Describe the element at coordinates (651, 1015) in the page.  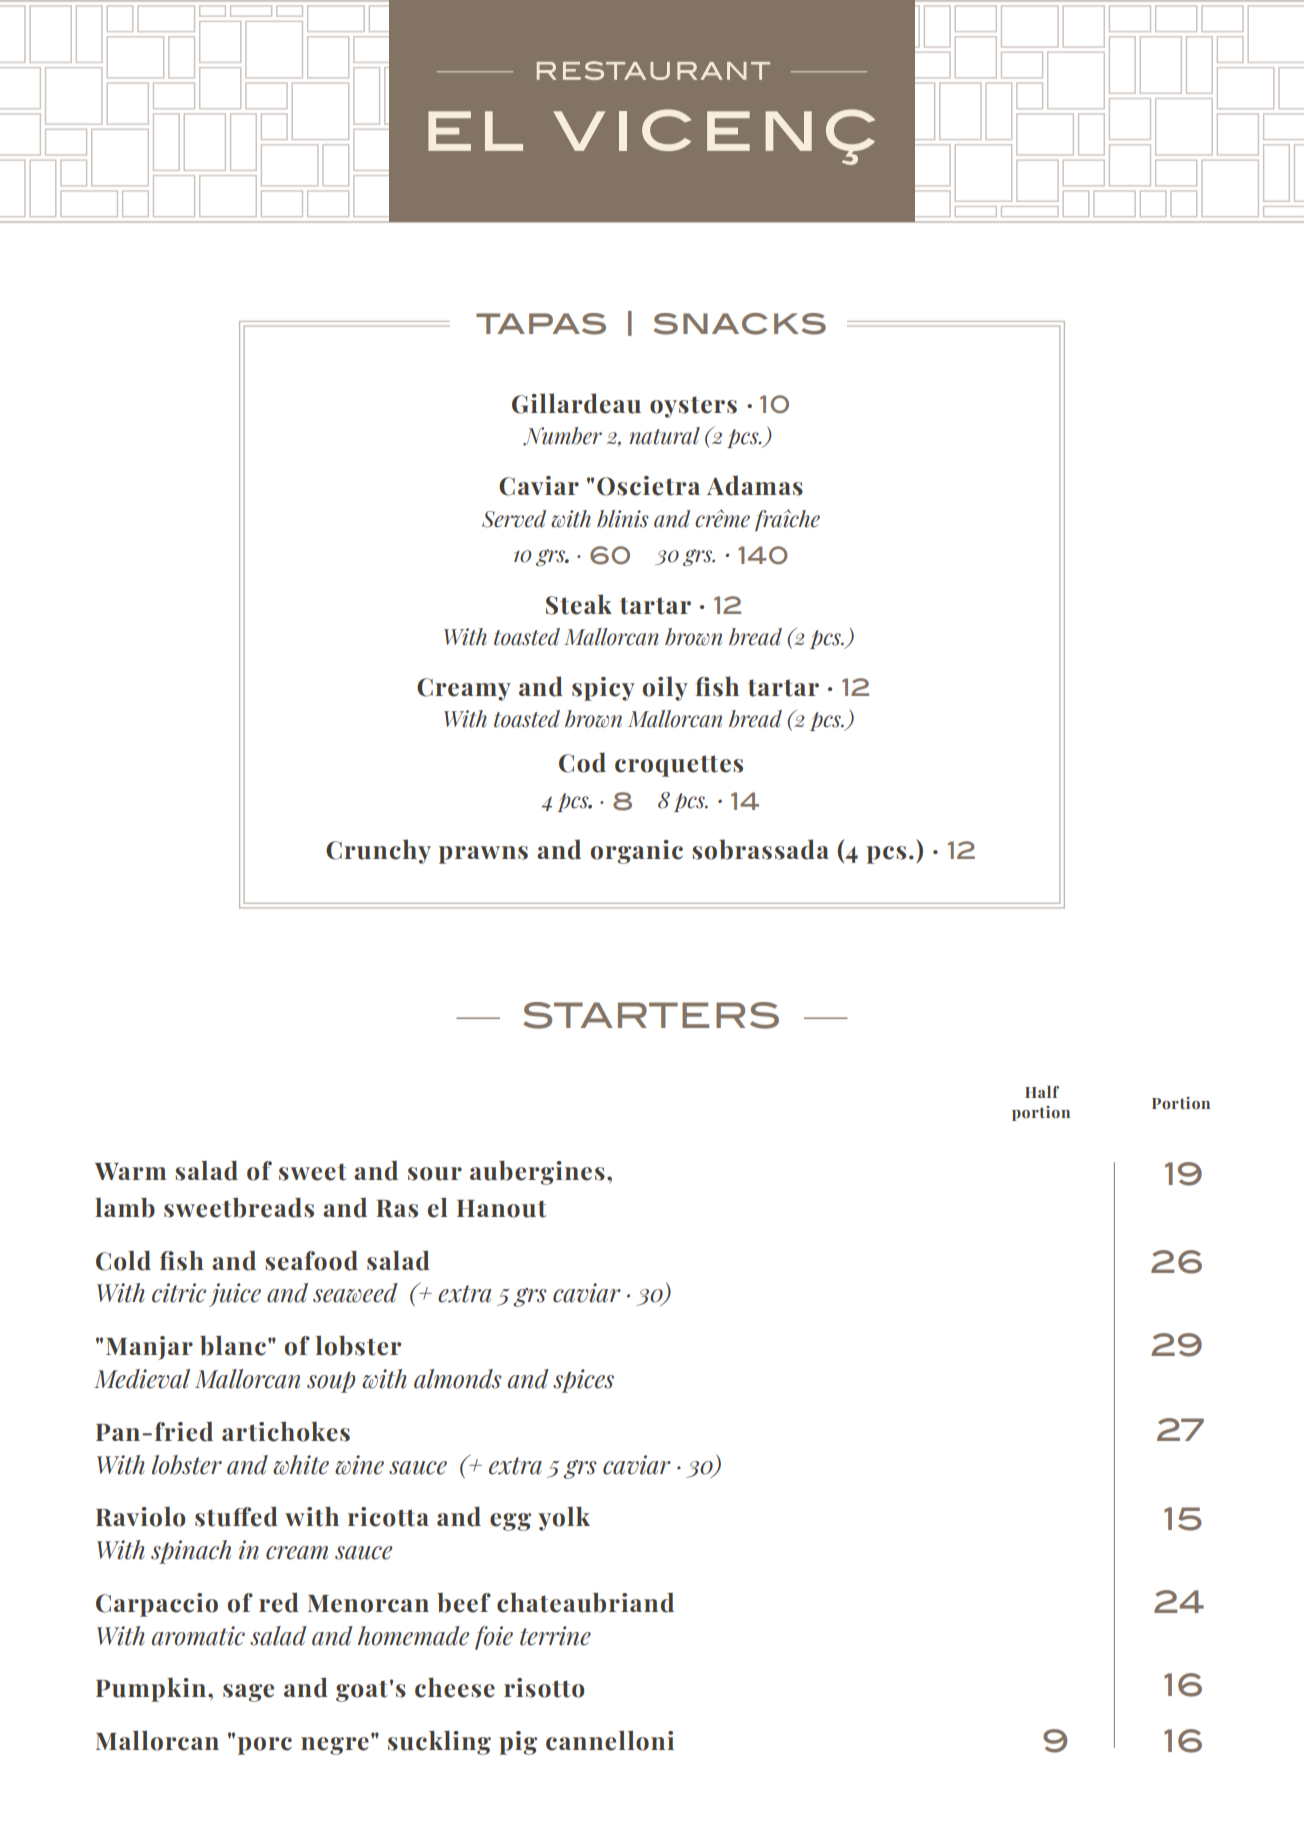
I see `STARTERS` at that location.
